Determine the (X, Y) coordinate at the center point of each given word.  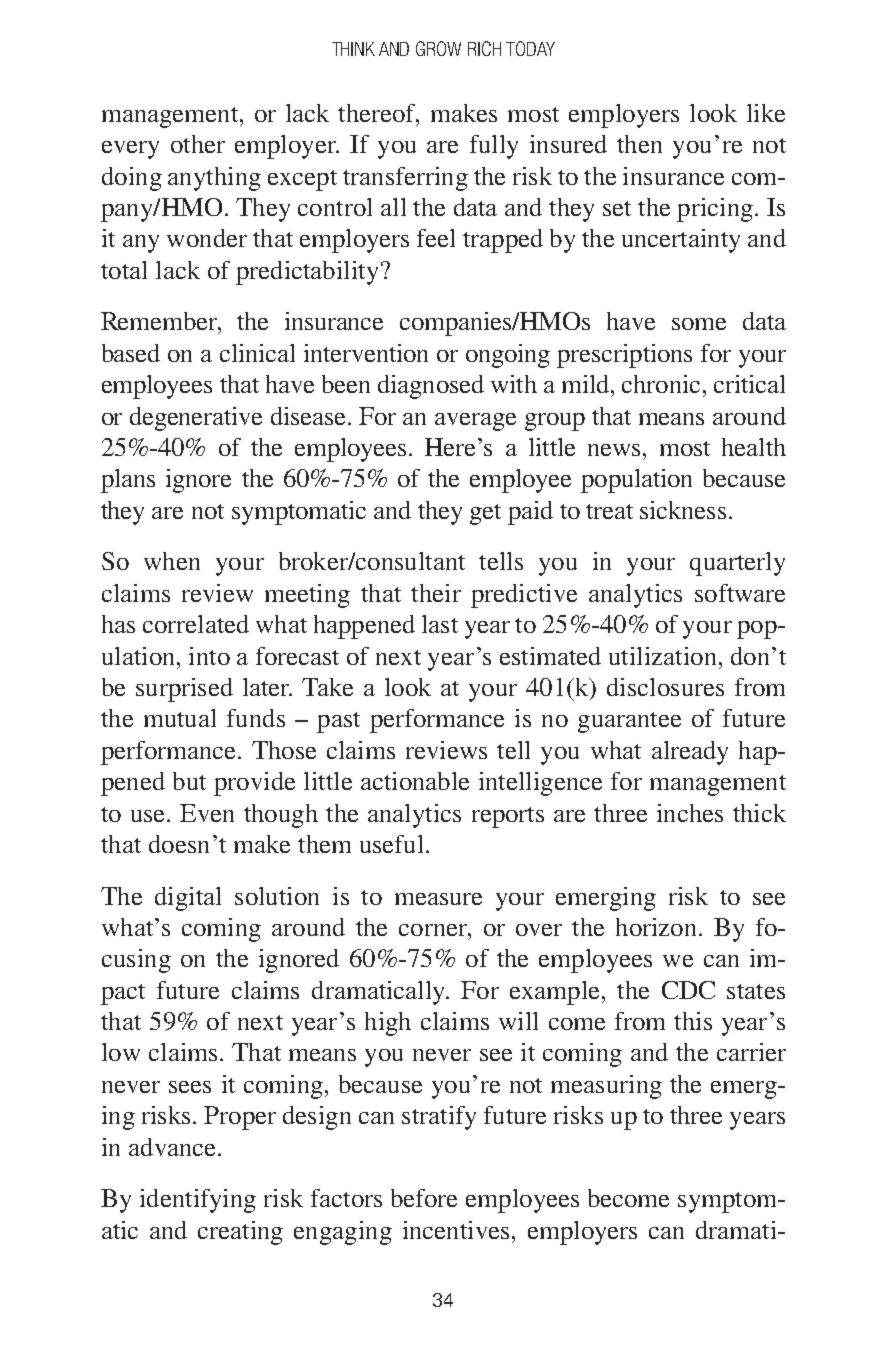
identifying (198, 1201)
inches (690, 813)
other (198, 144)
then (639, 144)
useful (391, 844)
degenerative (196, 419)
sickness (683, 510)
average (475, 422)
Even (207, 813)
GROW (438, 48)
